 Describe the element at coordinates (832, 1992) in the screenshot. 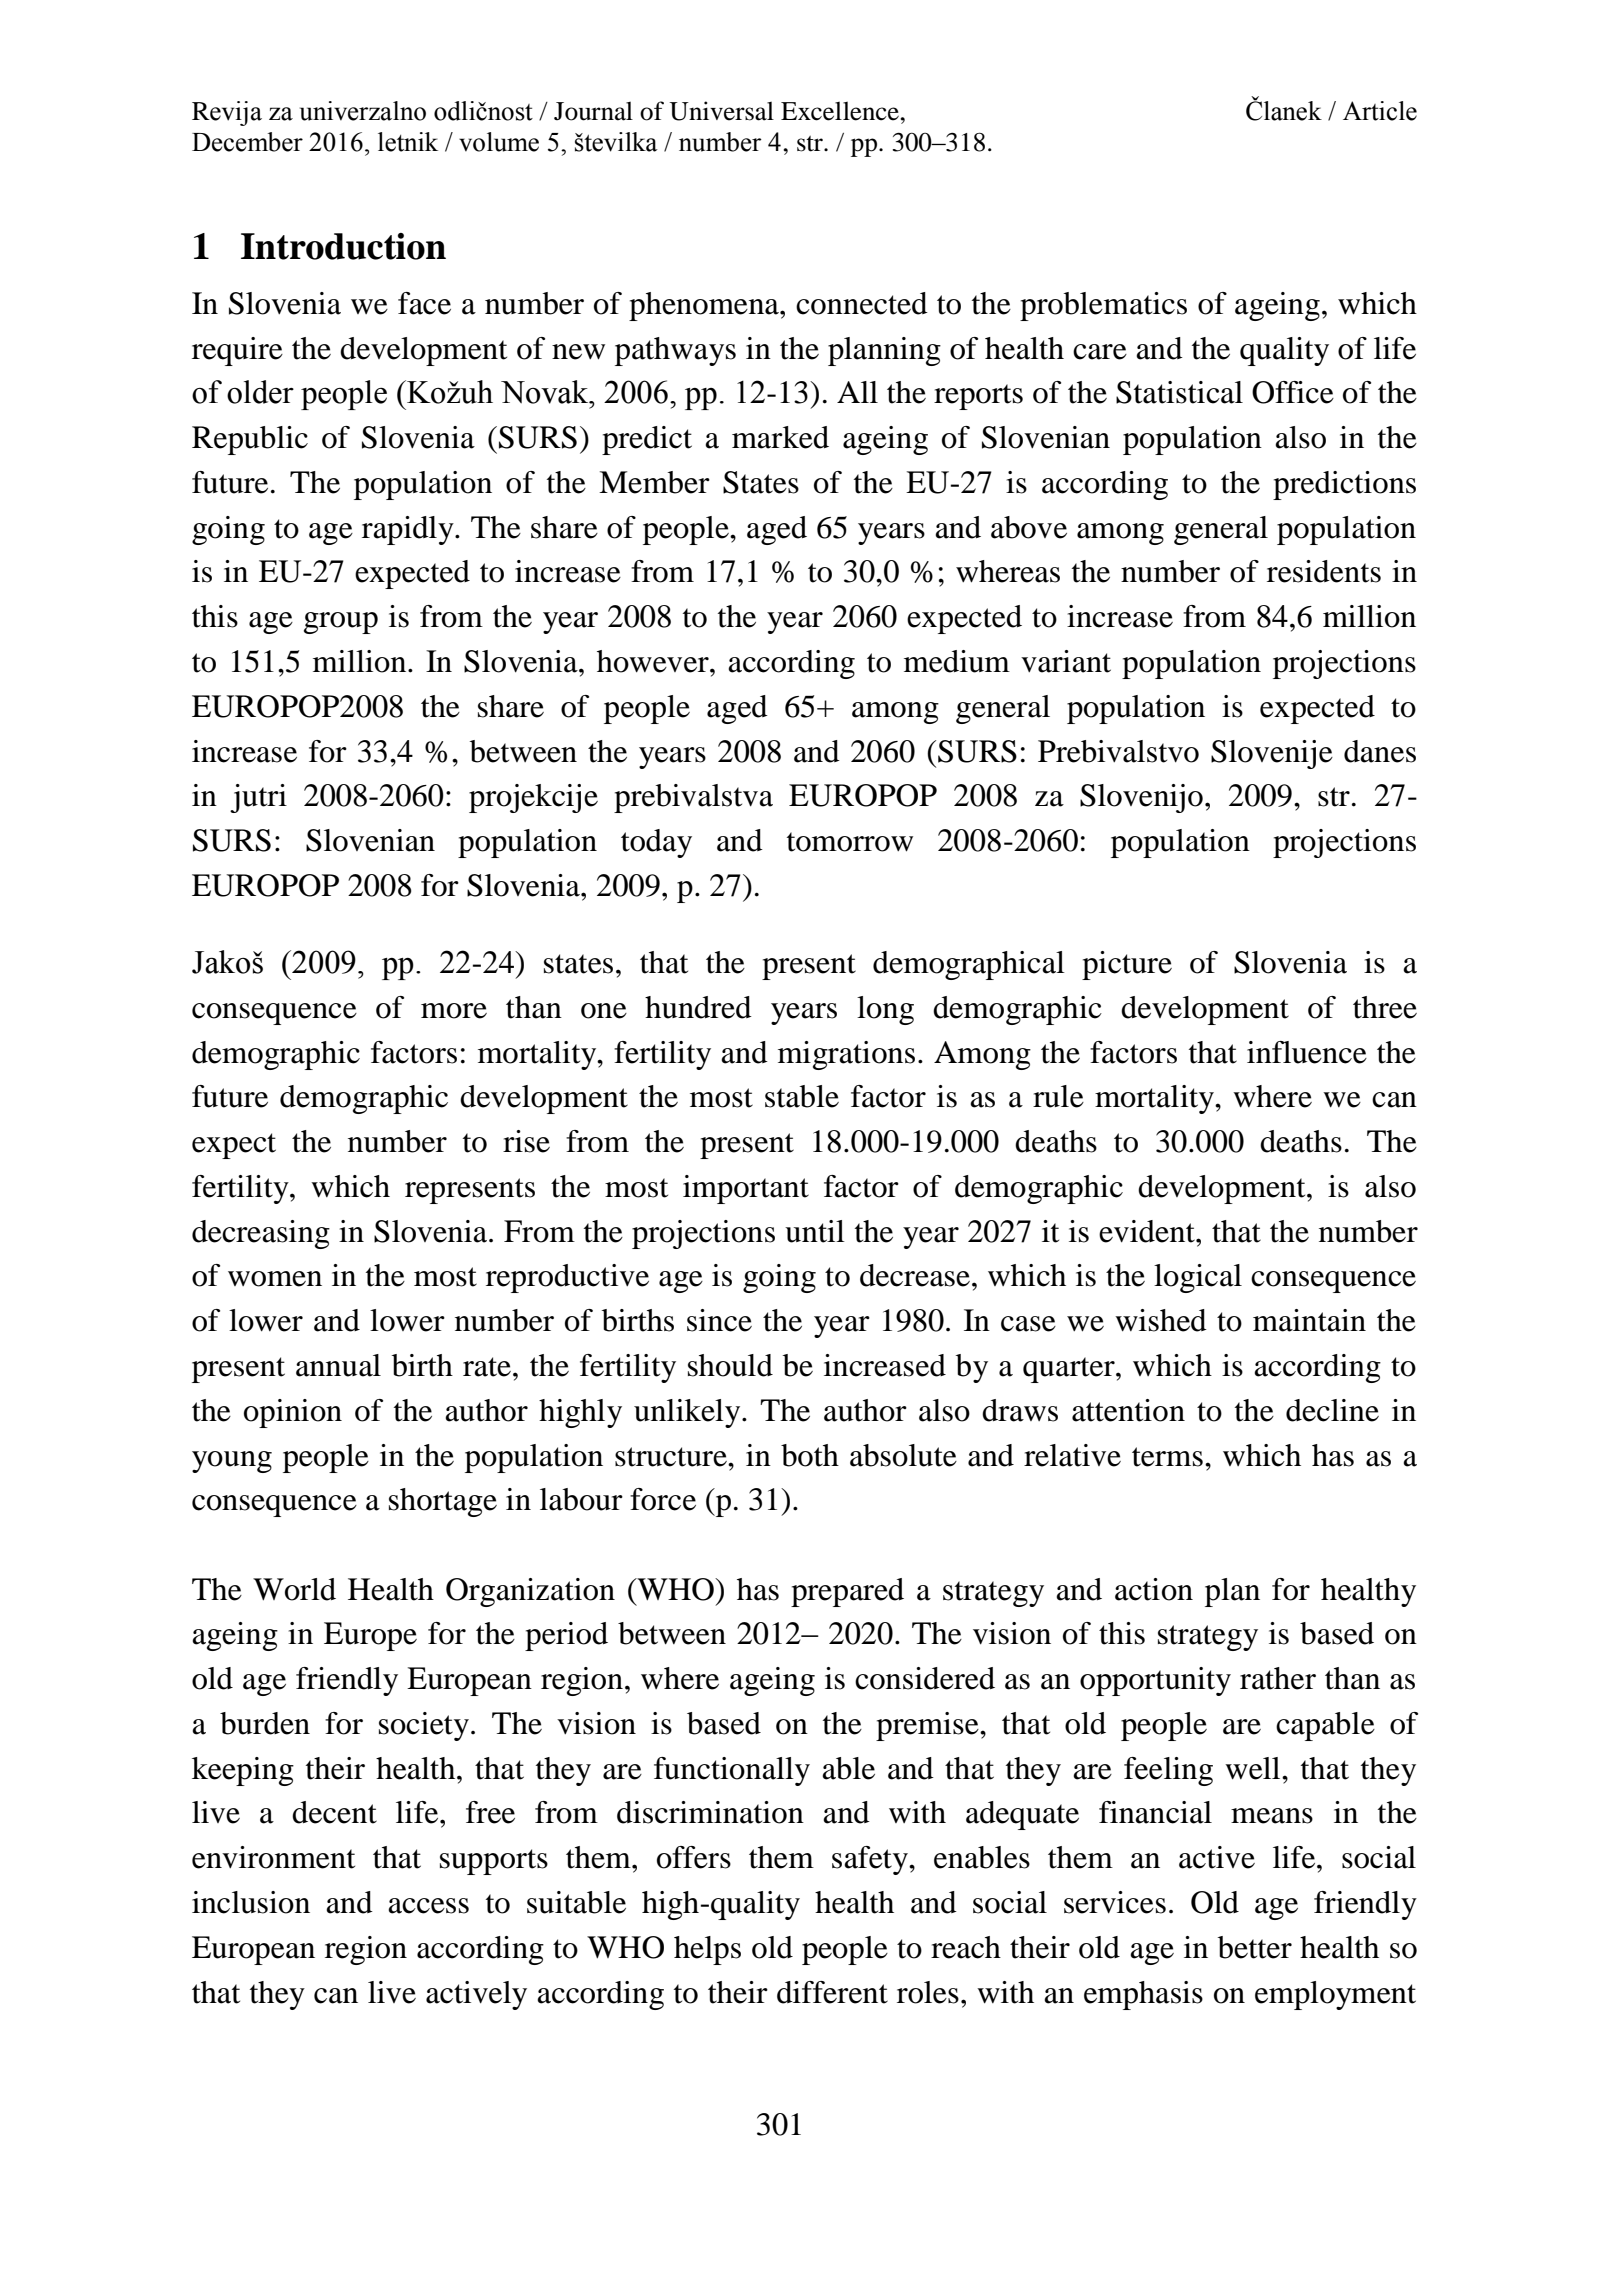

I see `different` at that location.
